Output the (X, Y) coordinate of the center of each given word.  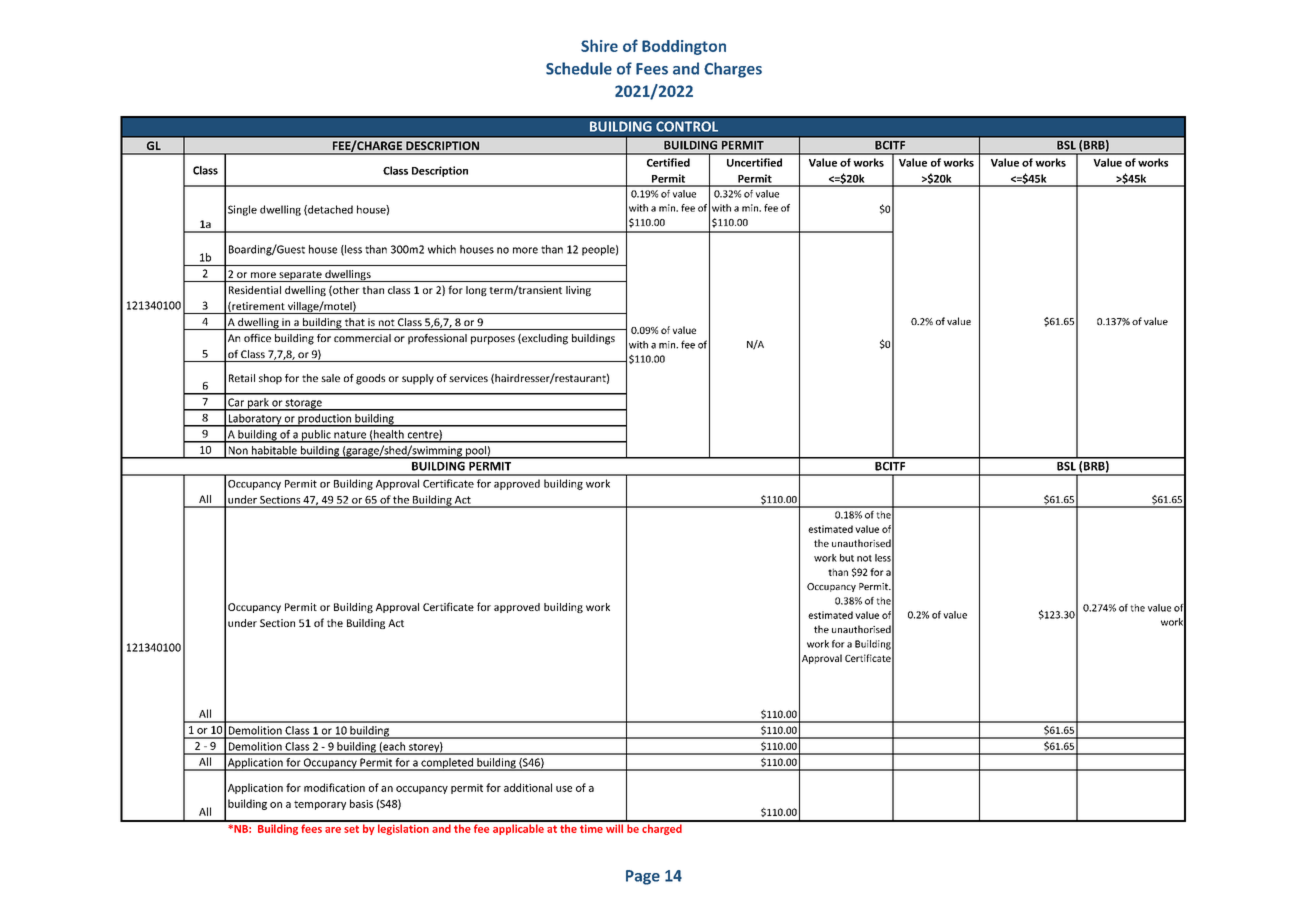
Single (242, 210)
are (333, 830)
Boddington (684, 47)
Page (643, 877)
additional (528, 787)
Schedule (579, 68)
